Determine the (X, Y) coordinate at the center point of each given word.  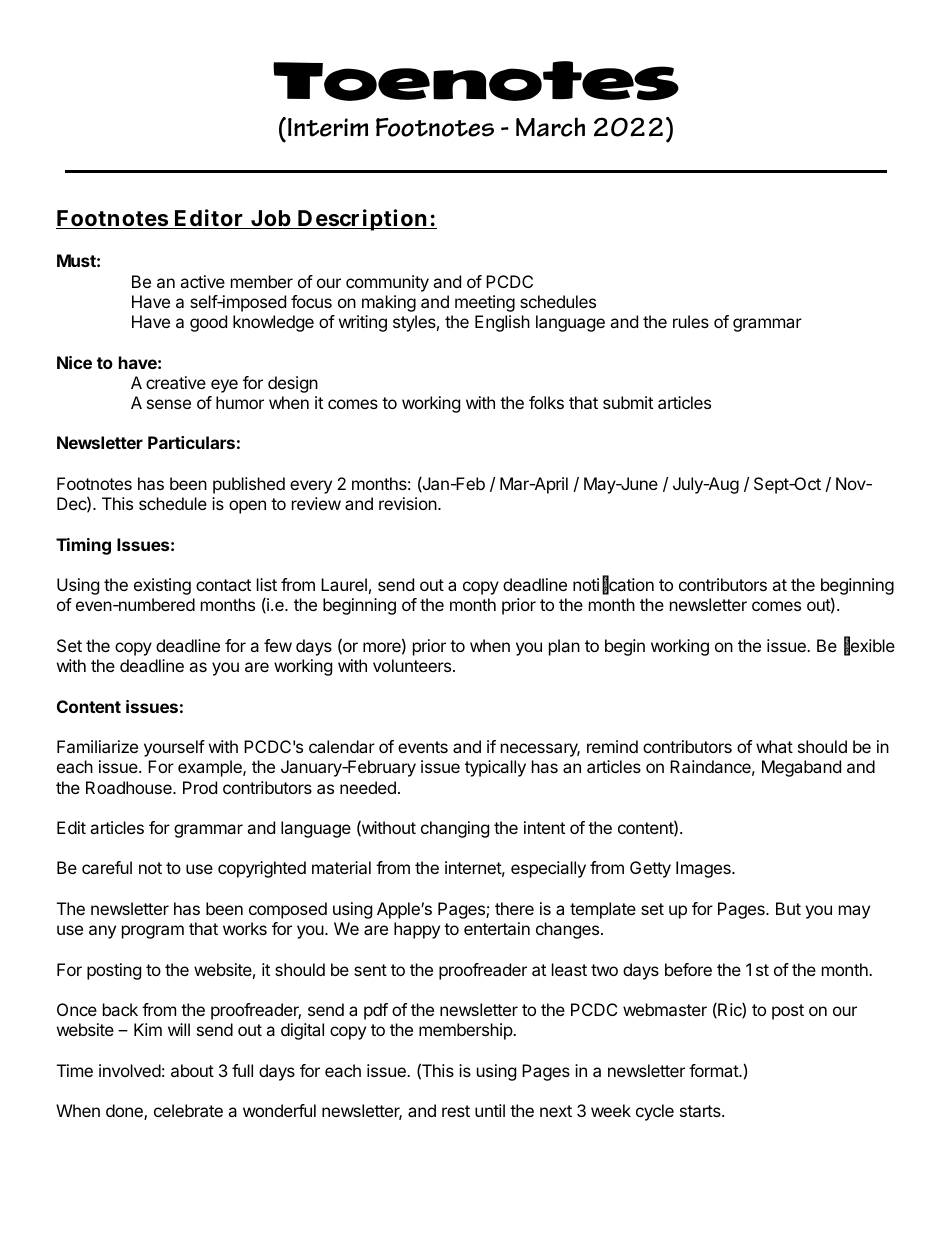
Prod (200, 787)
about (192, 1070)
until (490, 1110)
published (249, 485)
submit (628, 402)
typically (495, 768)
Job (270, 219)
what (774, 746)
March (550, 127)
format (714, 1070)
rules (691, 321)
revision (408, 503)
